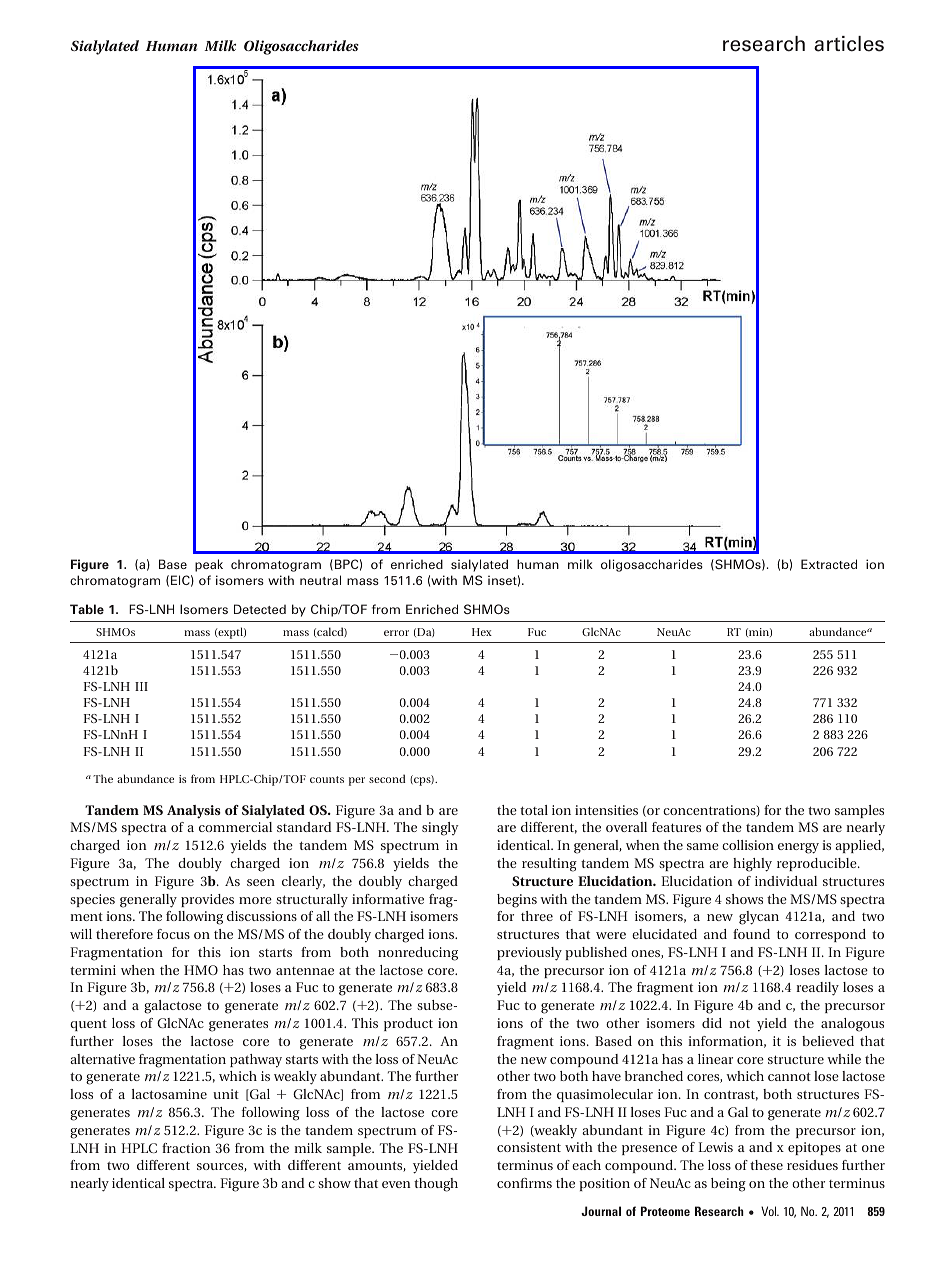  What do you see at coordinates (482, 632) in the page?
I see `Hex` at bounding box center [482, 632].
